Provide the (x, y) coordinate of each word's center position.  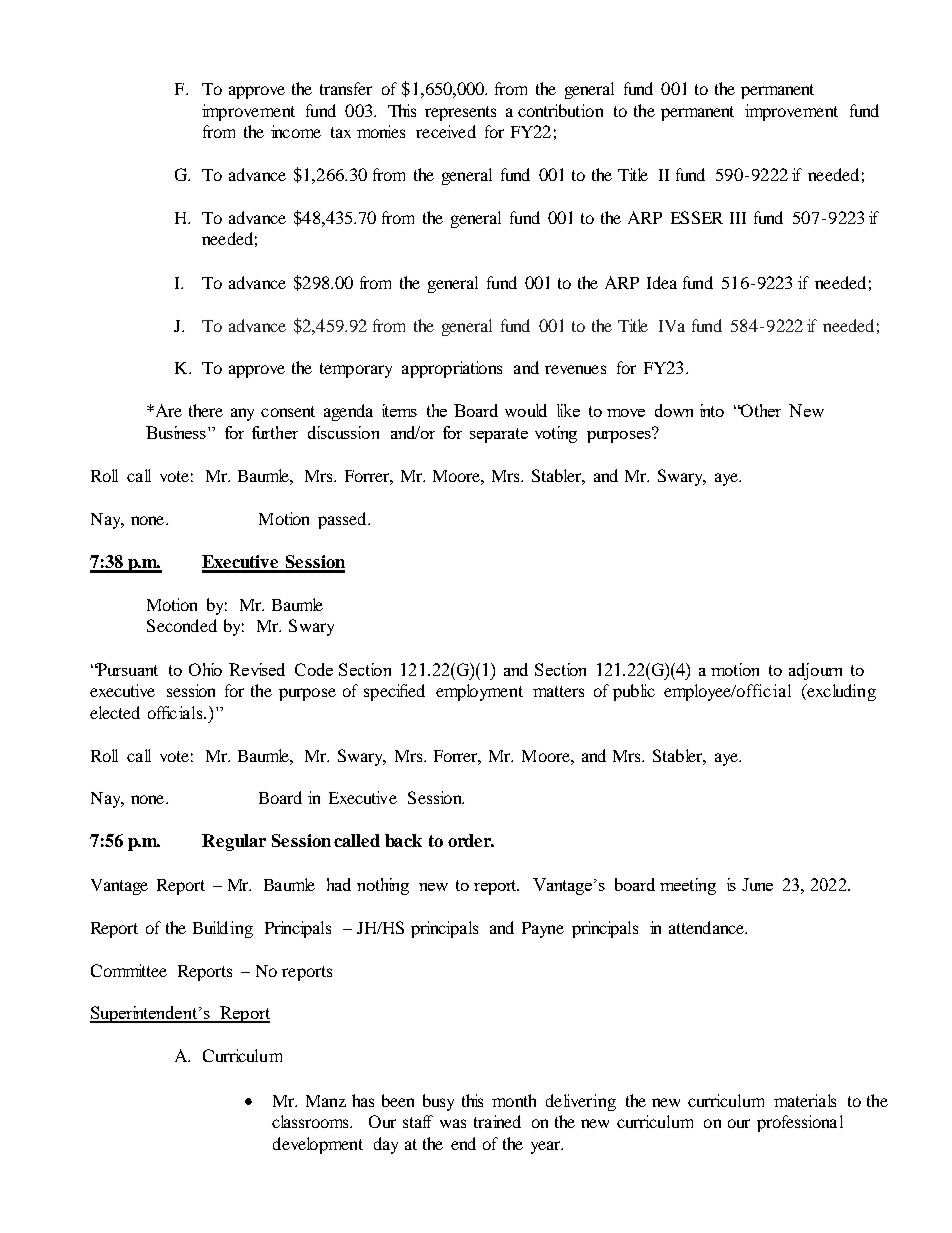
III (738, 218)
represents (460, 113)
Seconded (182, 625)
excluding (840, 692)
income (296, 131)
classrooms (312, 1121)
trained (497, 1121)
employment (479, 692)
